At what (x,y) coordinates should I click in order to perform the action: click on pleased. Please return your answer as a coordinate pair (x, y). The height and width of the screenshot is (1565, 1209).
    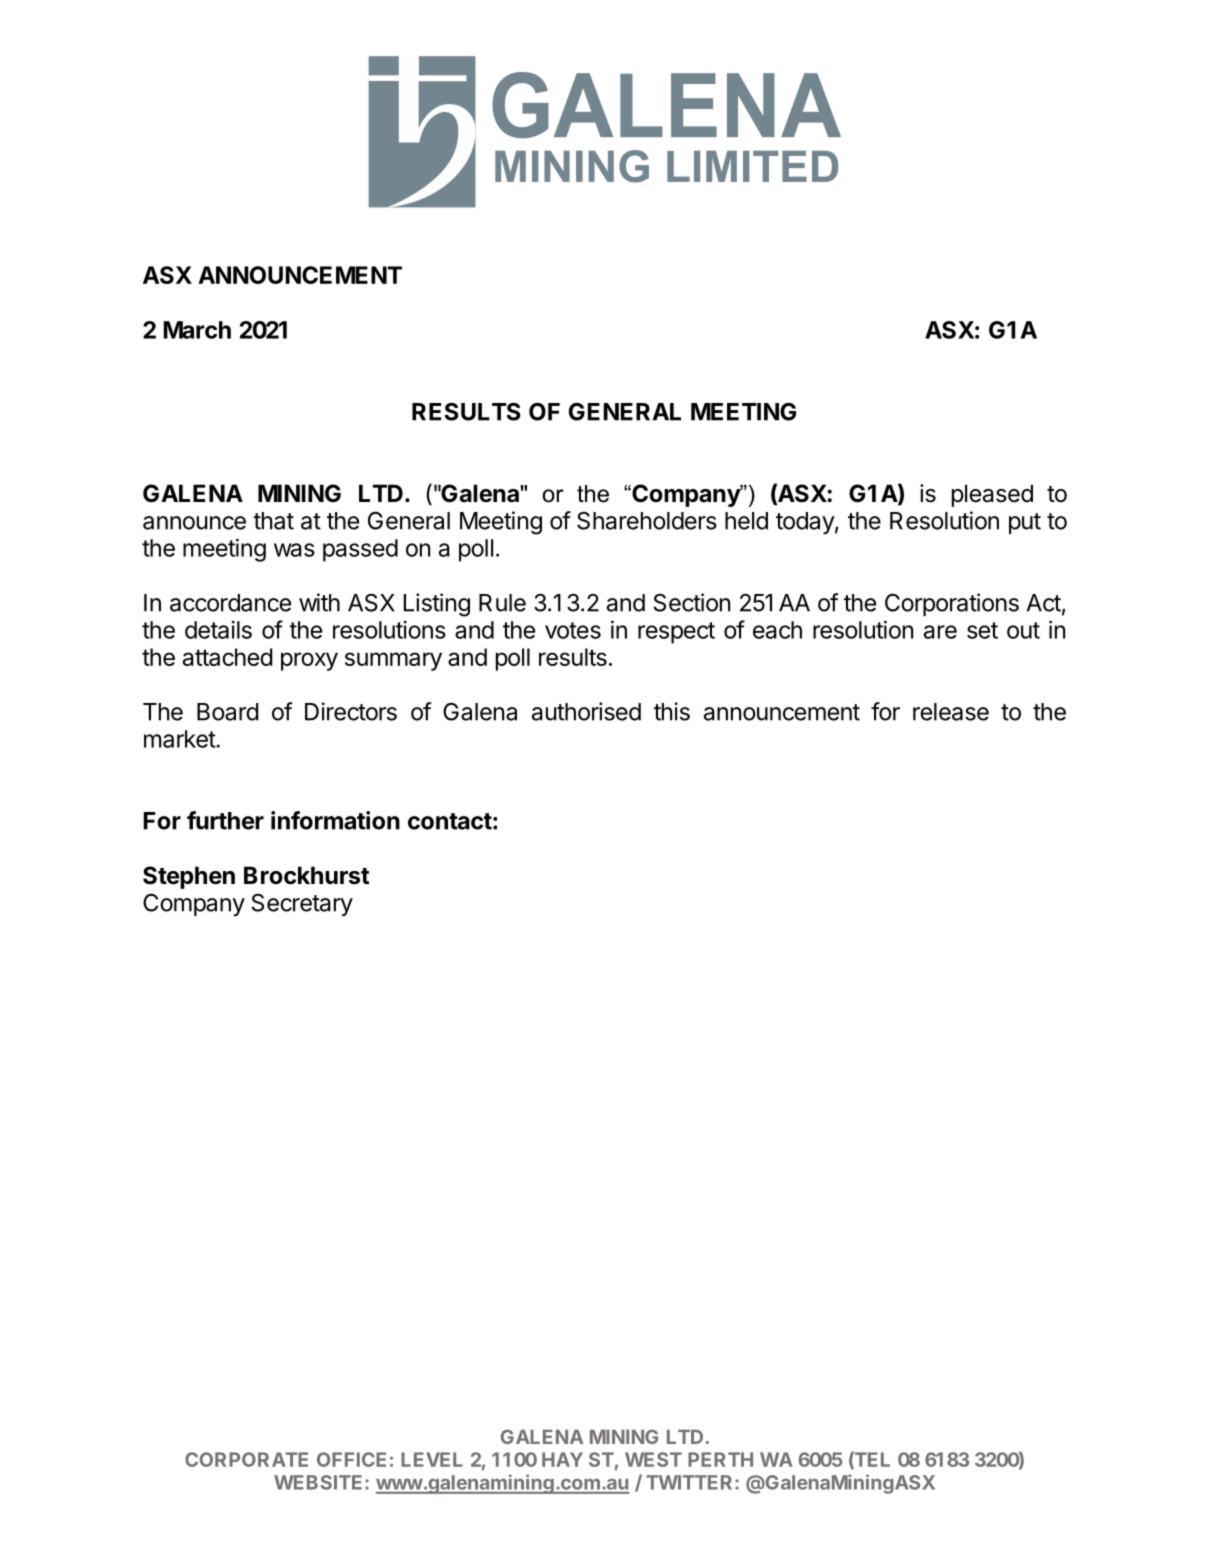
    Looking at the image, I should click on (992, 495).
